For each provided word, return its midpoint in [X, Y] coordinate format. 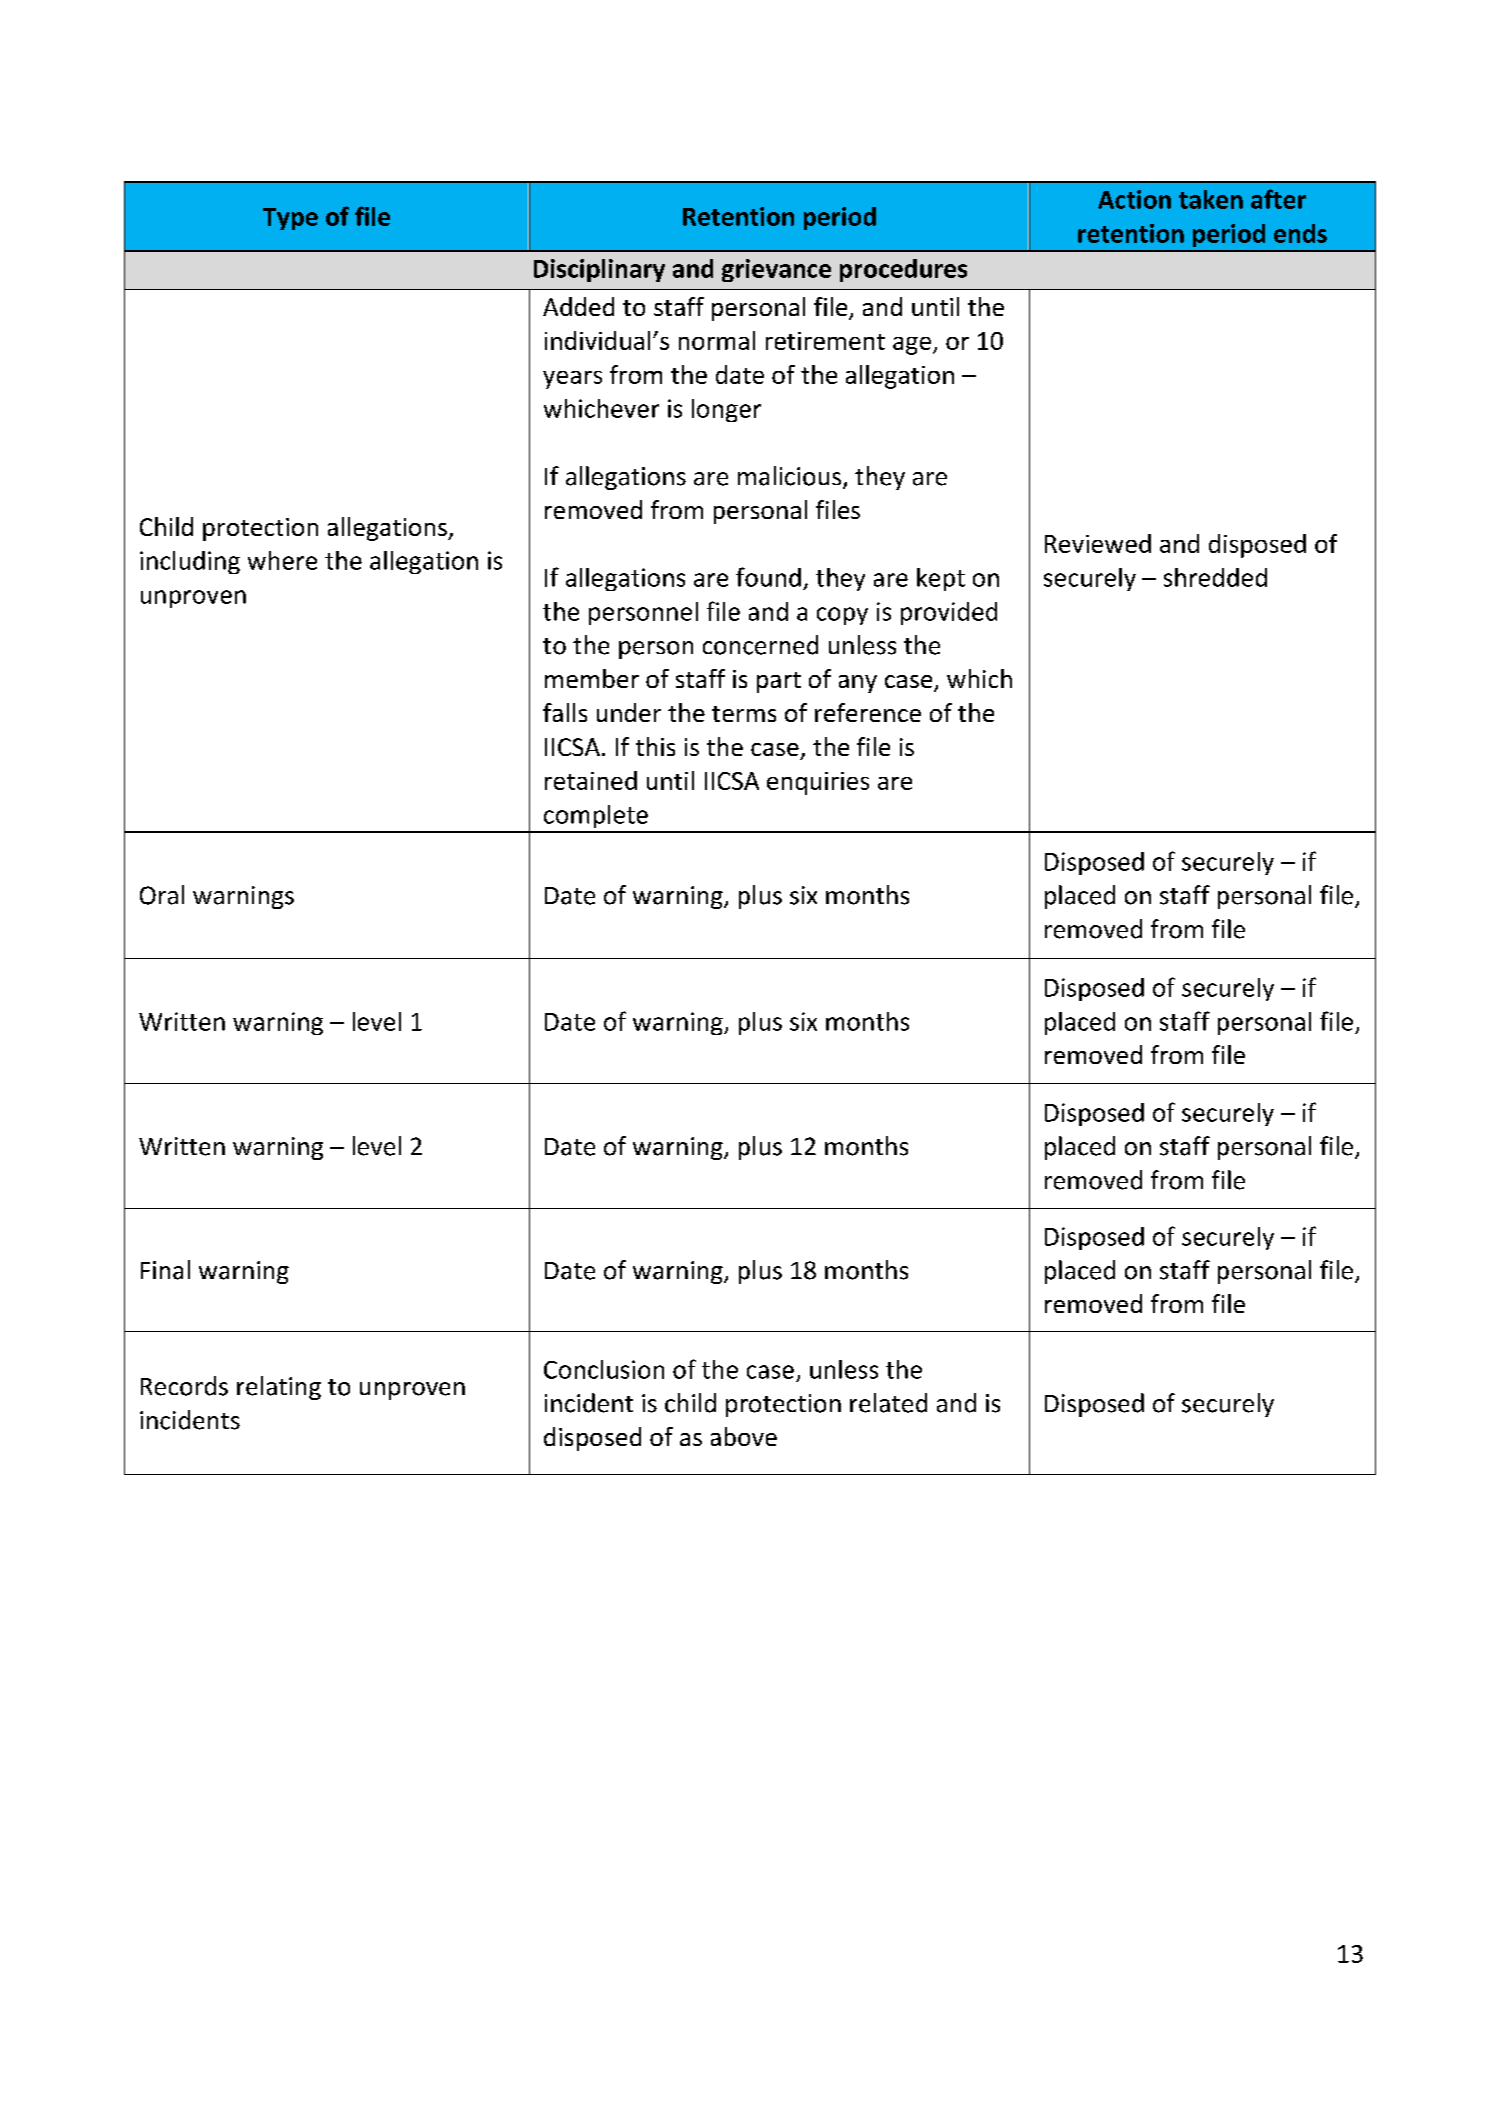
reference [868, 712]
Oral [162, 895]
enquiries [818, 783]
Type [290, 219]
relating [279, 1388]
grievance [776, 270]
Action [1134, 199]
